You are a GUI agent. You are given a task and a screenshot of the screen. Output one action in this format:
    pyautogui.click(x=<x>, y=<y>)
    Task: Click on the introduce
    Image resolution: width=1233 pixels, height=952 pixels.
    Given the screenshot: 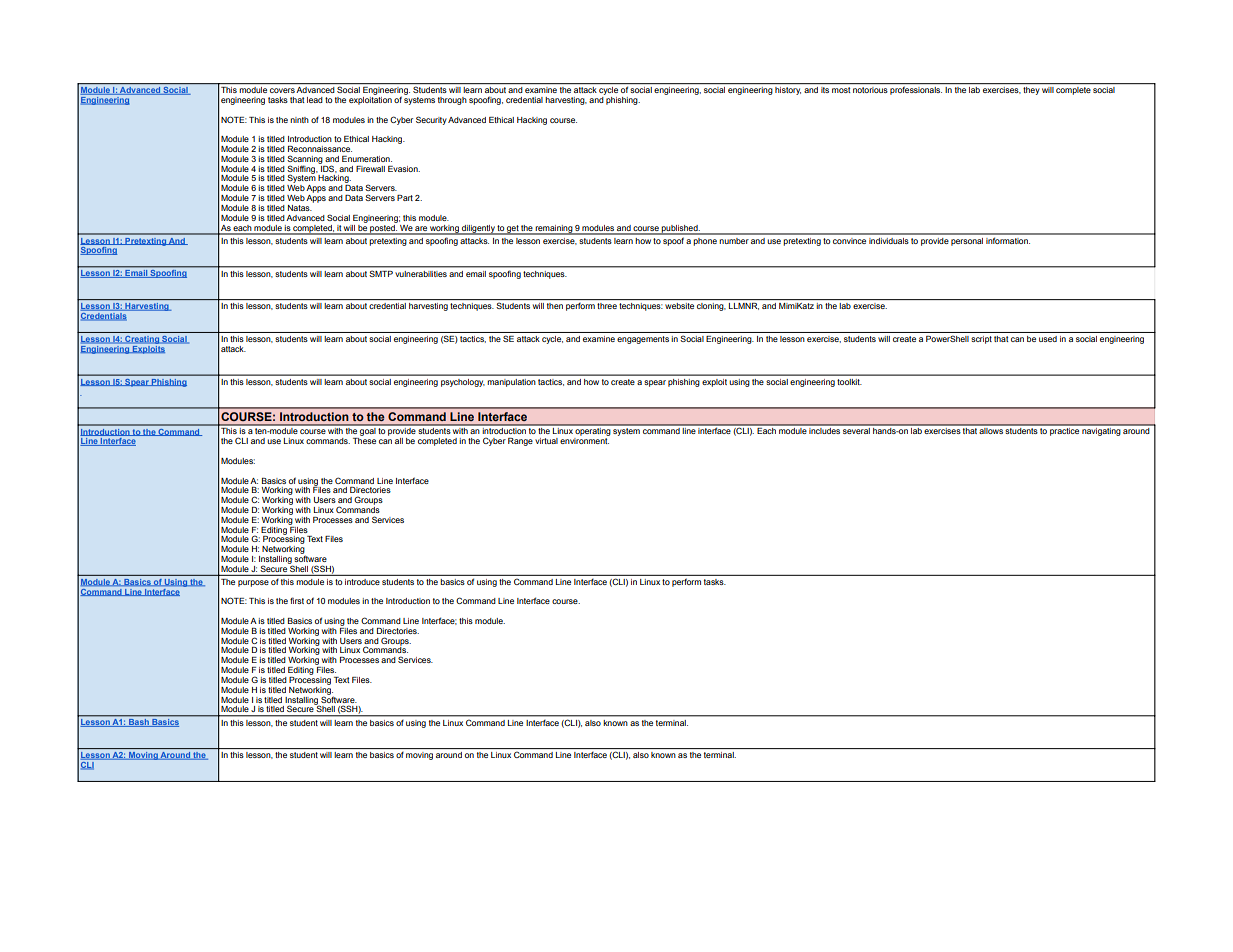 What is the action you would take?
    pyautogui.click(x=362, y=582)
